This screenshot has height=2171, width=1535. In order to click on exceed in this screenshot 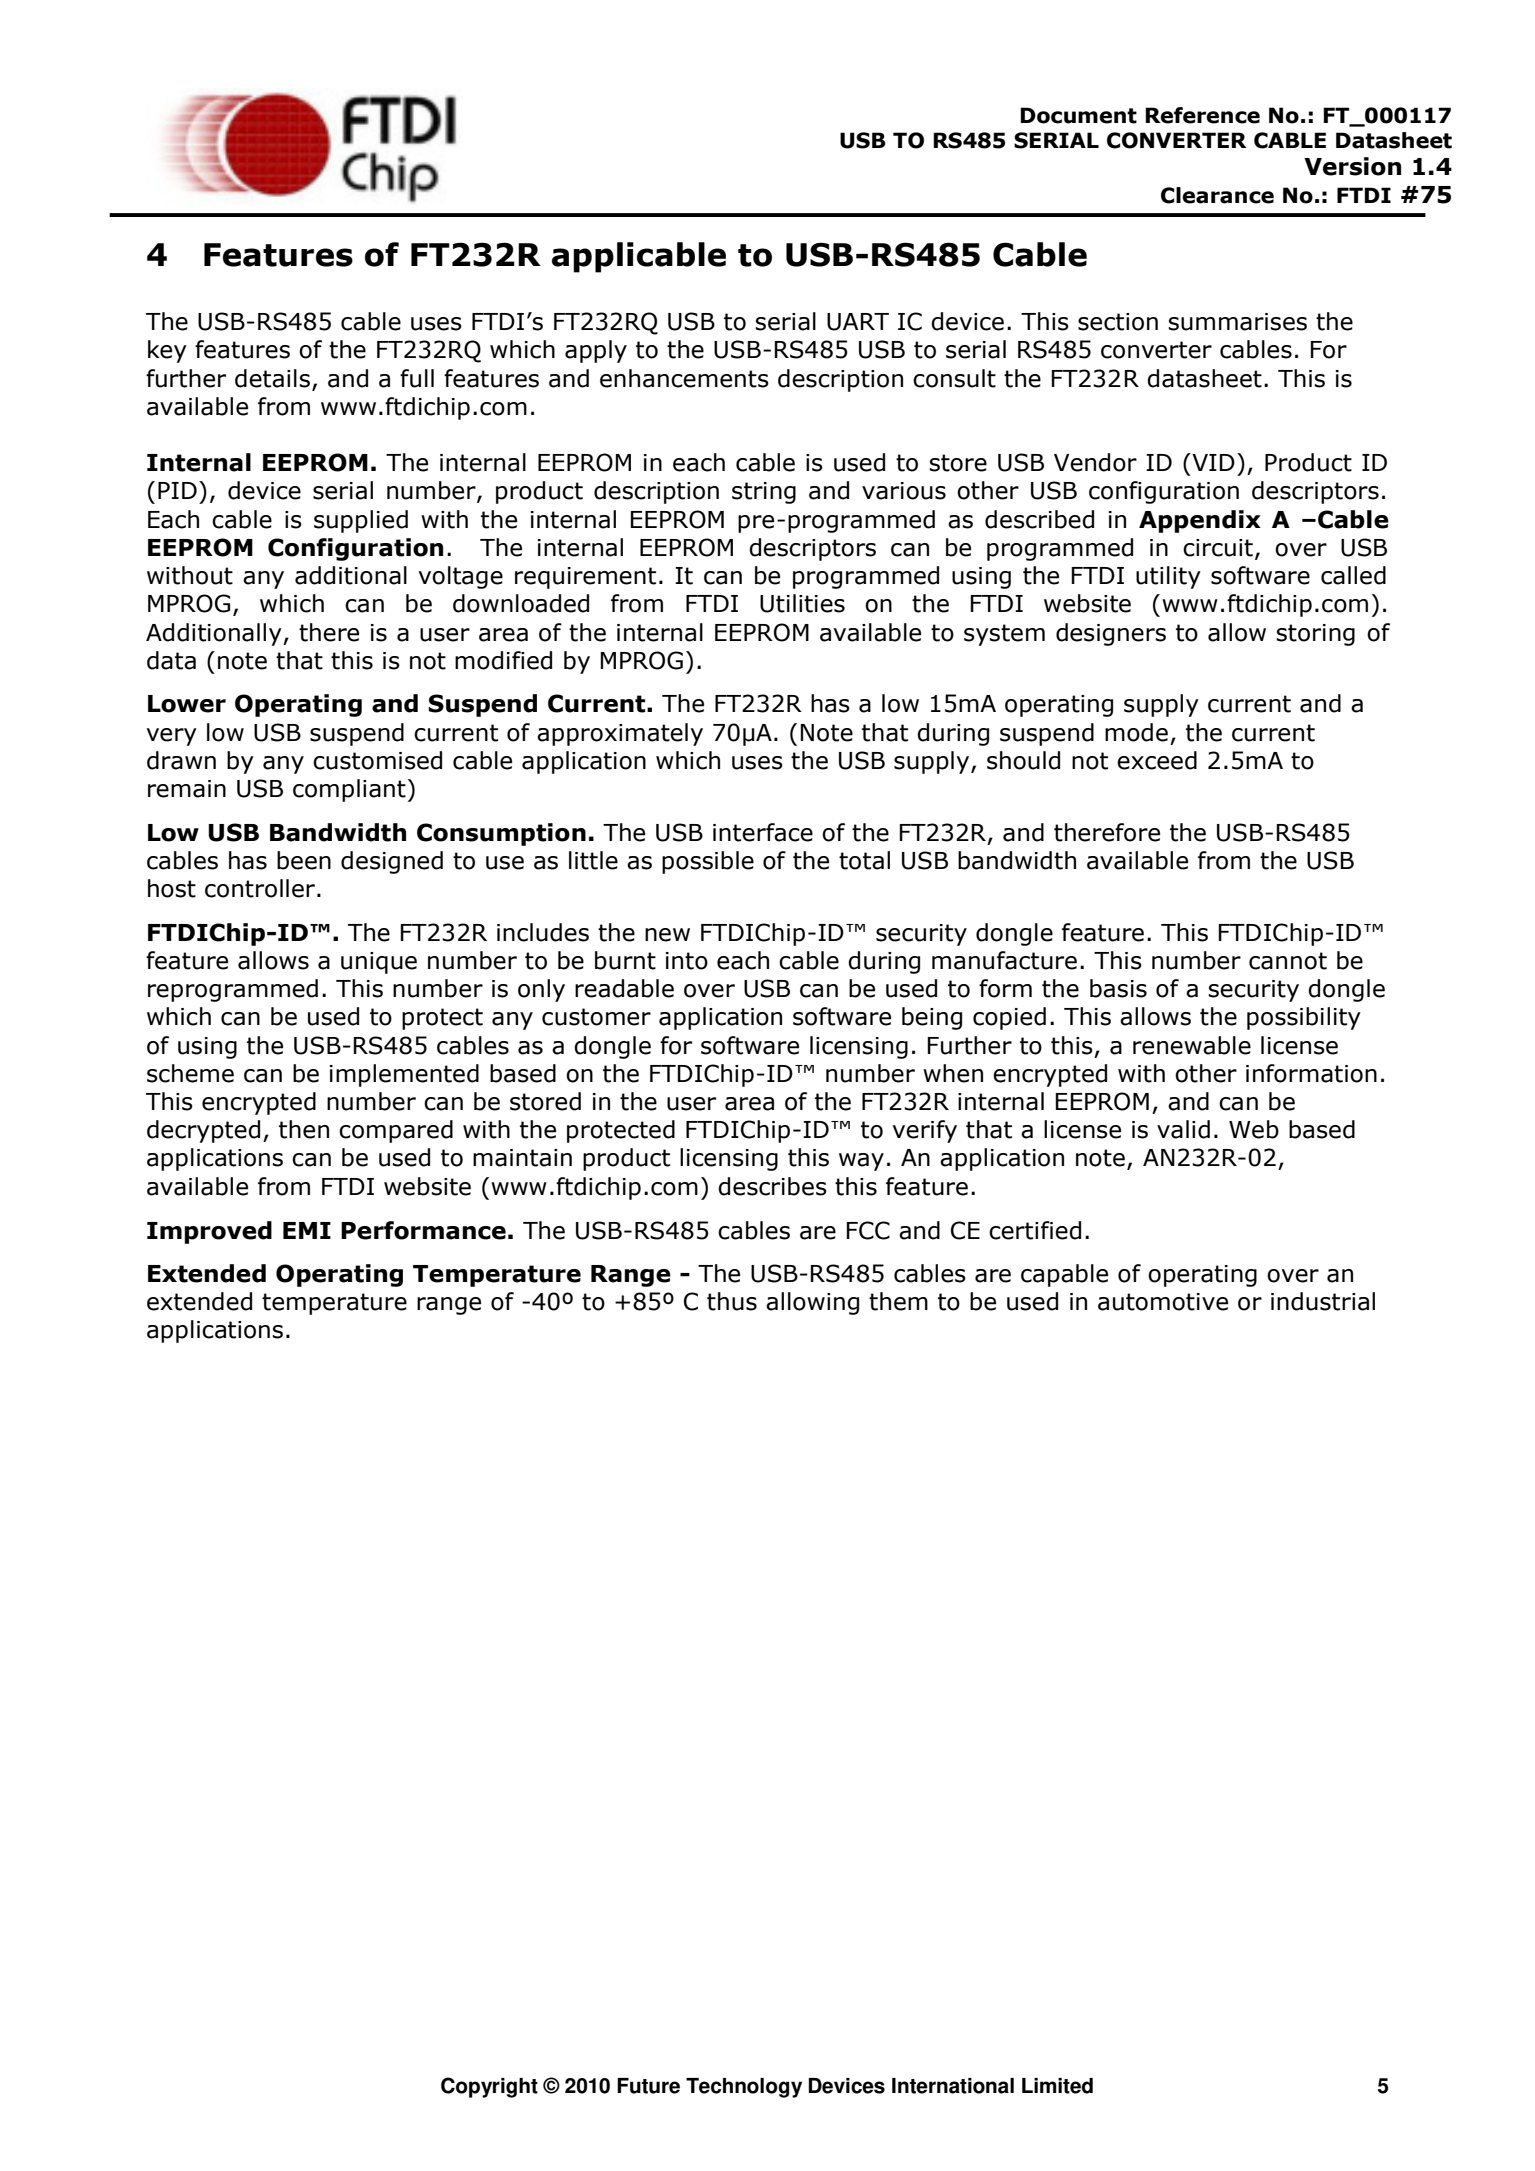, I will do `click(1157, 760)`.
